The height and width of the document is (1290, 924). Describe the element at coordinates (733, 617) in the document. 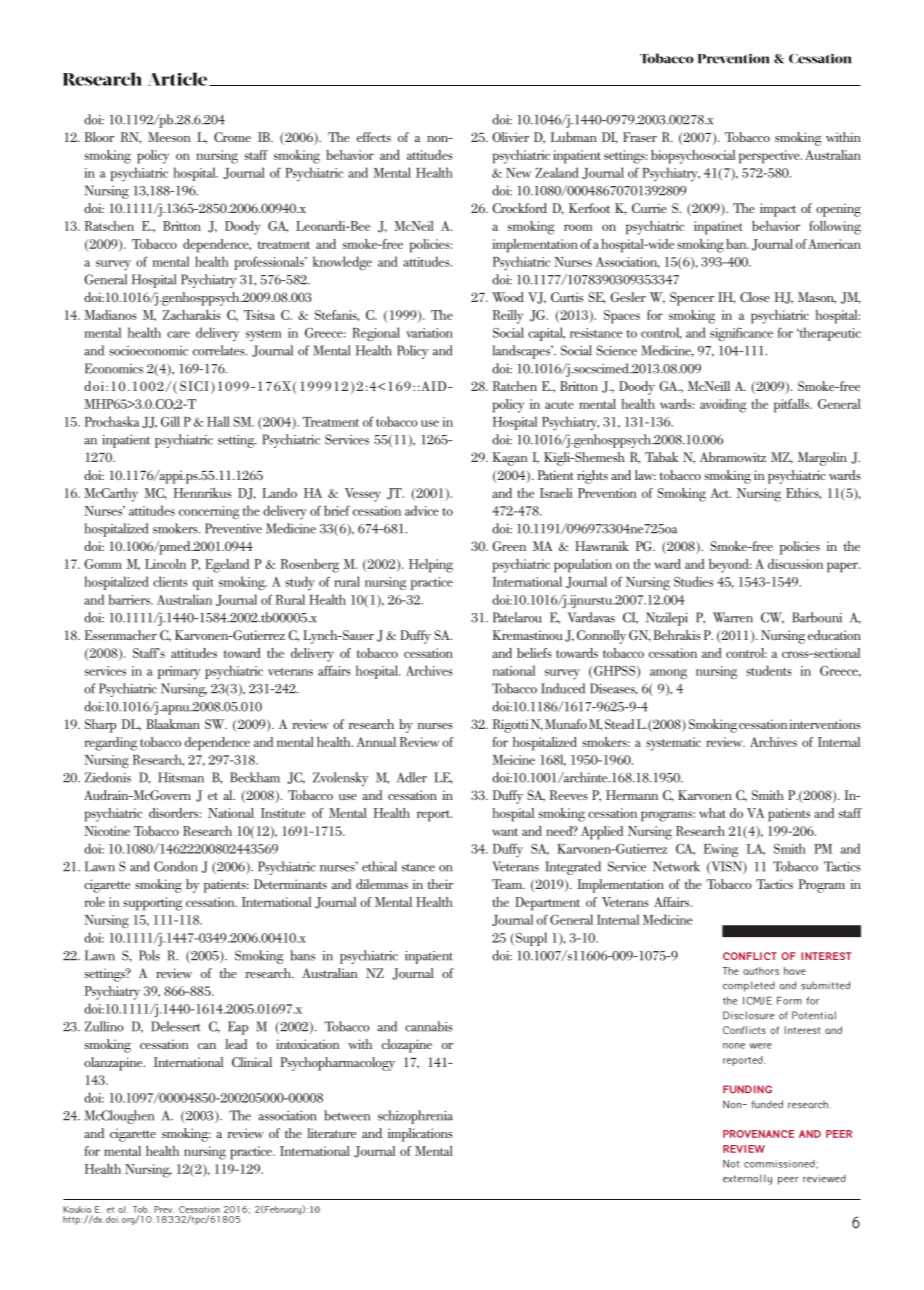

I see `Warren` at that location.
